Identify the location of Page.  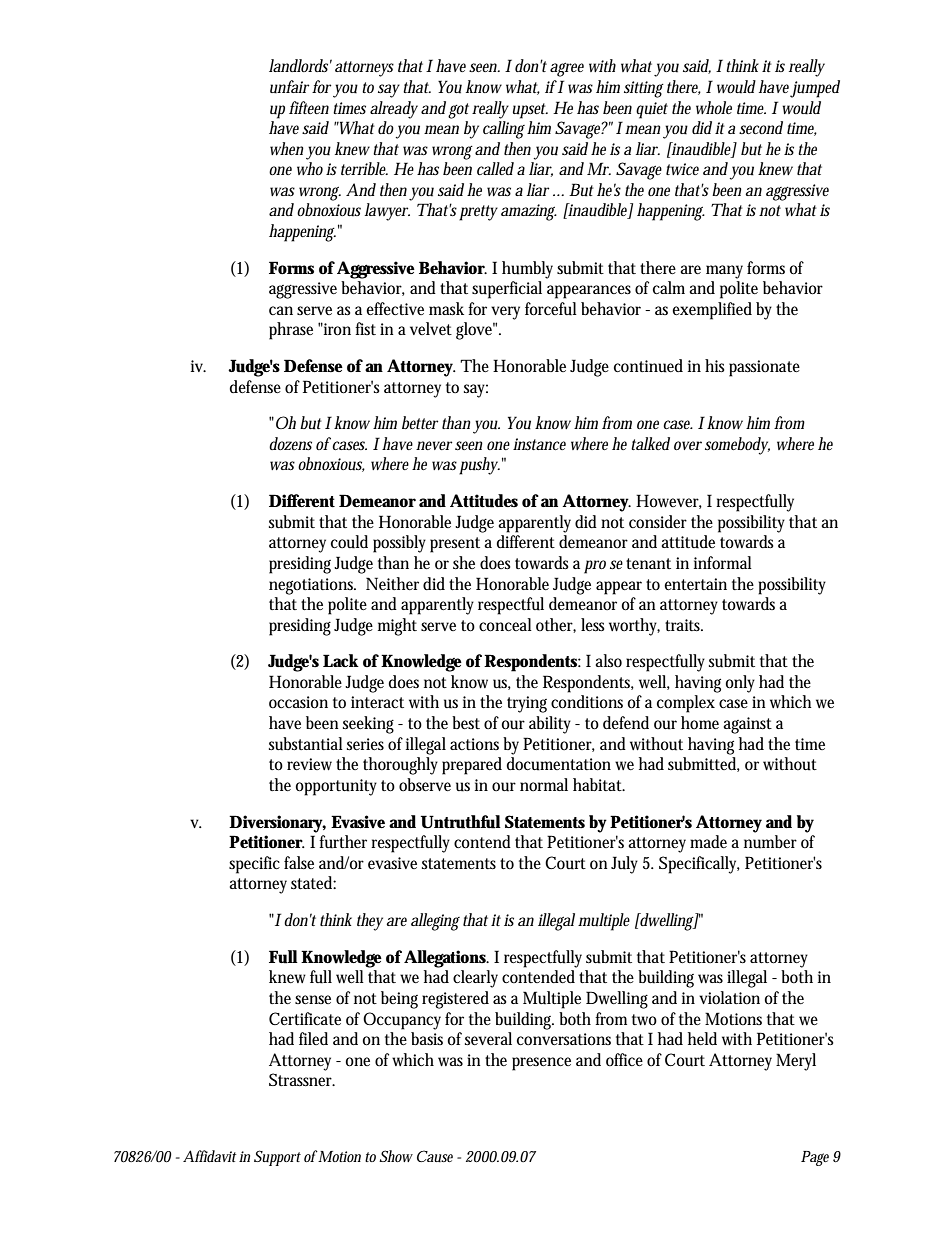
(815, 1158).
